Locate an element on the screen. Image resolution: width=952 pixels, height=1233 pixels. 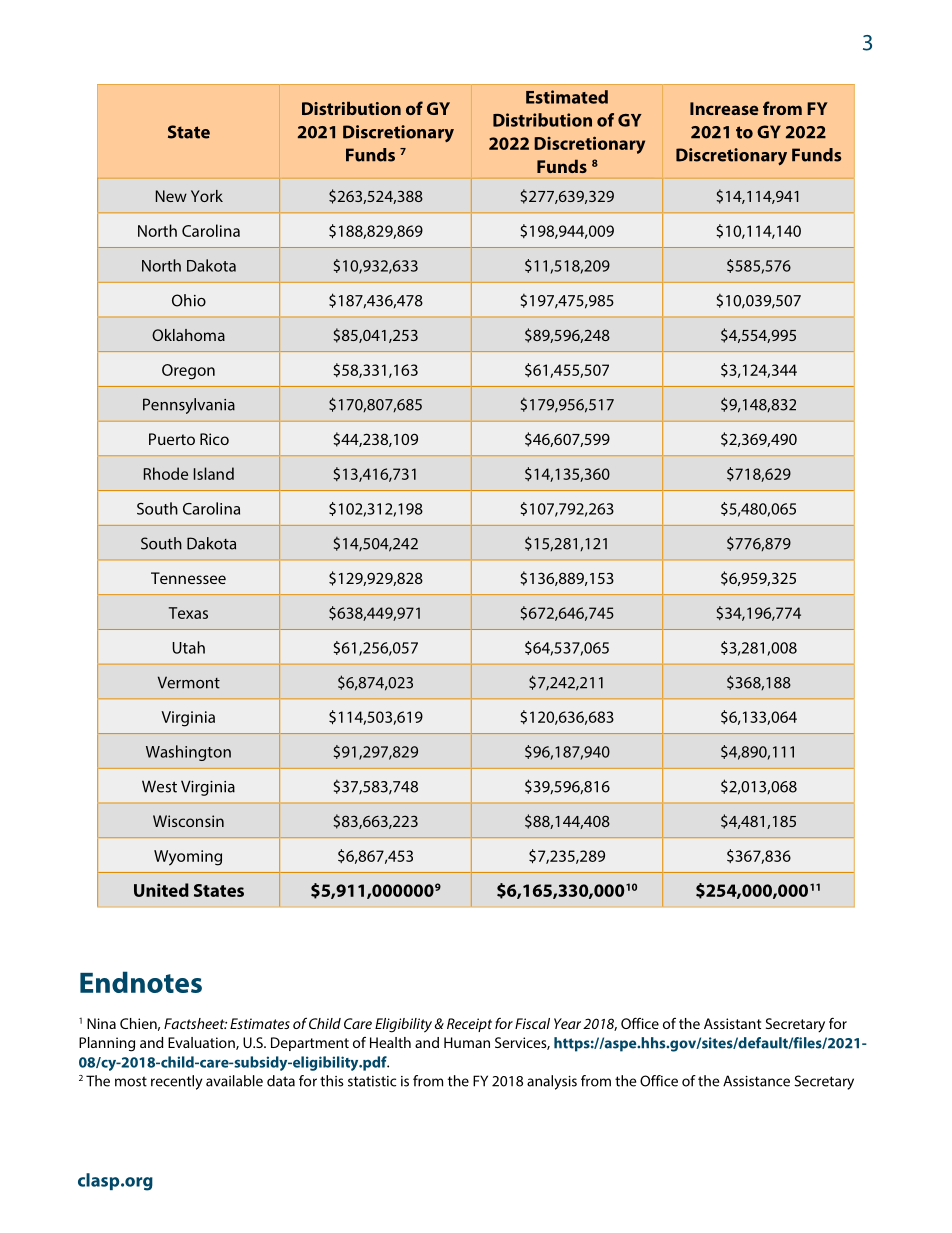
Evaluation is located at coordinates (202, 1043).
